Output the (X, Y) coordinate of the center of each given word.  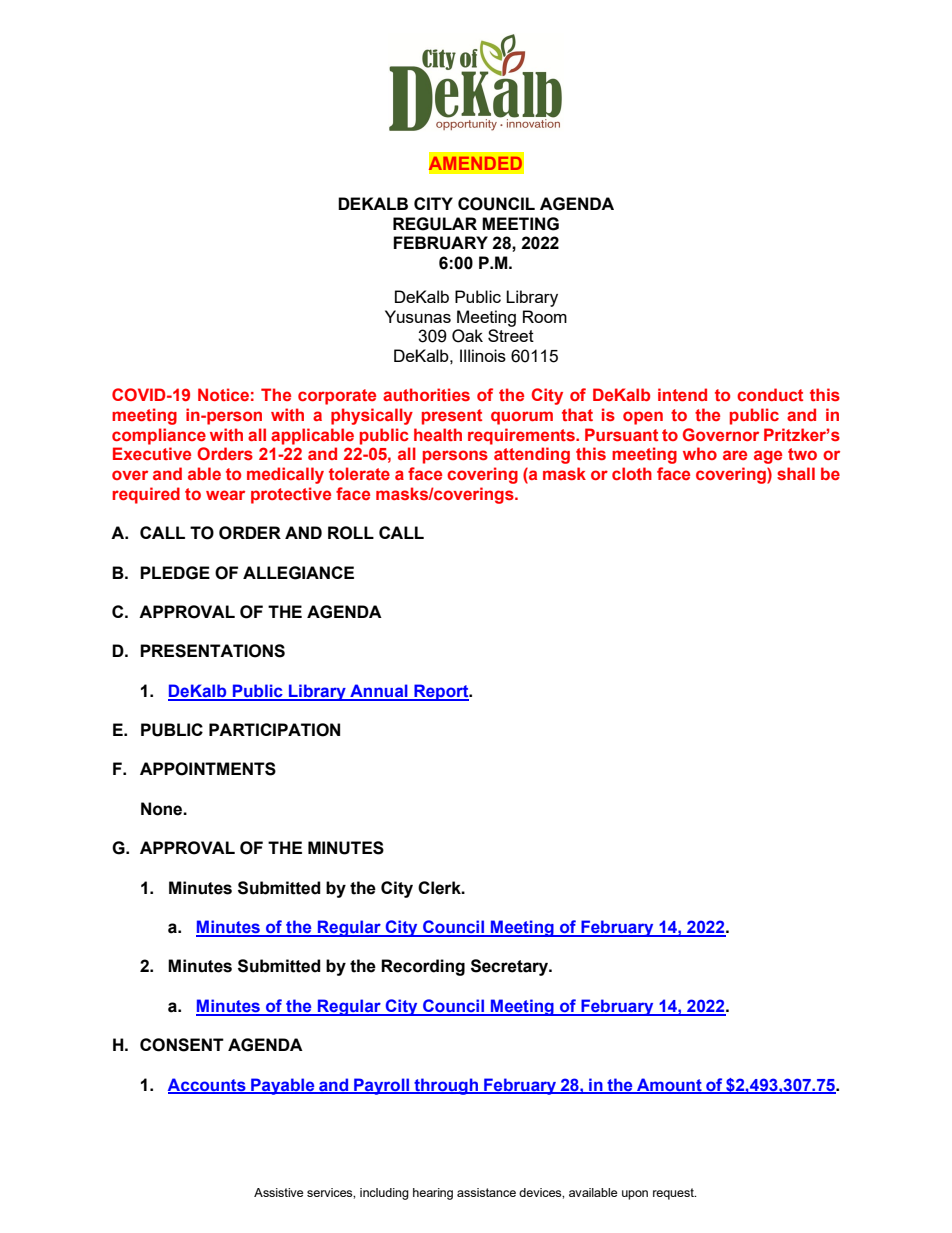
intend (682, 394)
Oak (467, 336)
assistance (486, 1192)
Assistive (278, 1192)
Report (441, 692)
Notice (223, 394)
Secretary (510, 967)
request (674, 1194)
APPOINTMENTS (208, 769)
